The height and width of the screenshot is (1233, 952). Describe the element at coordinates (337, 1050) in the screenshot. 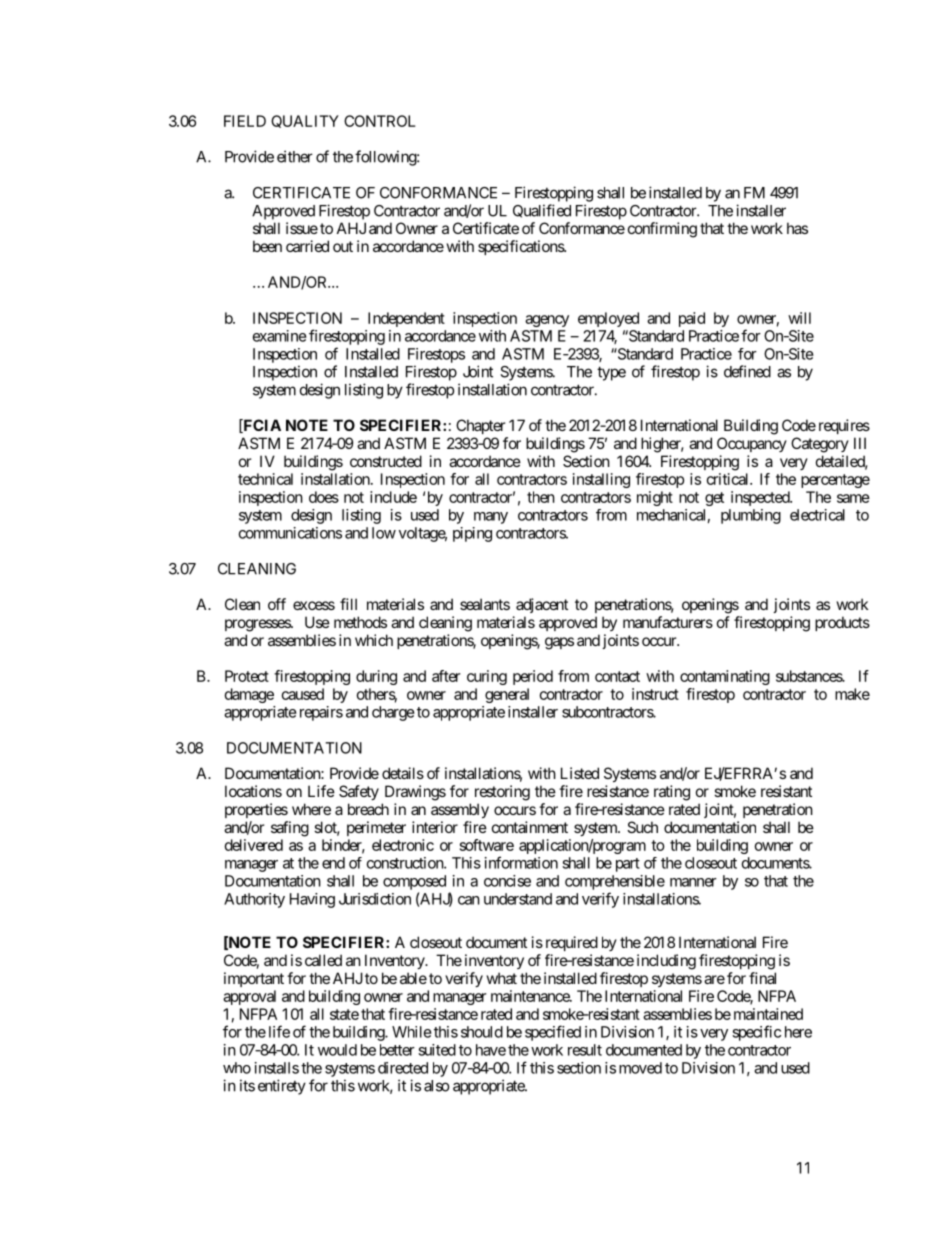

I see `would` at that location.
